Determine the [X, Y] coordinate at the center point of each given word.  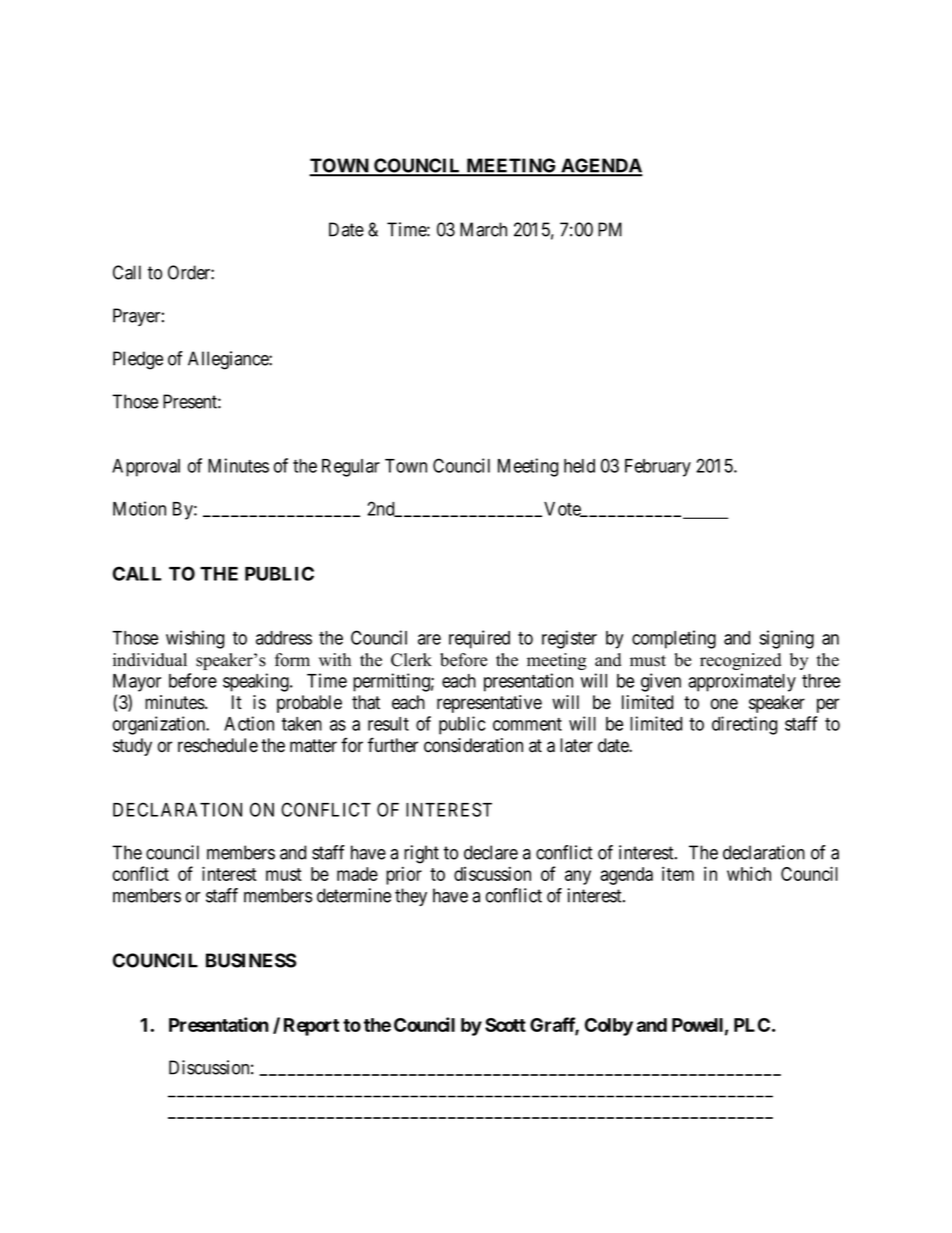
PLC [752, 1025]
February [658, 468]
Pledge [138, 360]
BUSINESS [251, 960]
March [483, 229]
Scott [505, 1025]
